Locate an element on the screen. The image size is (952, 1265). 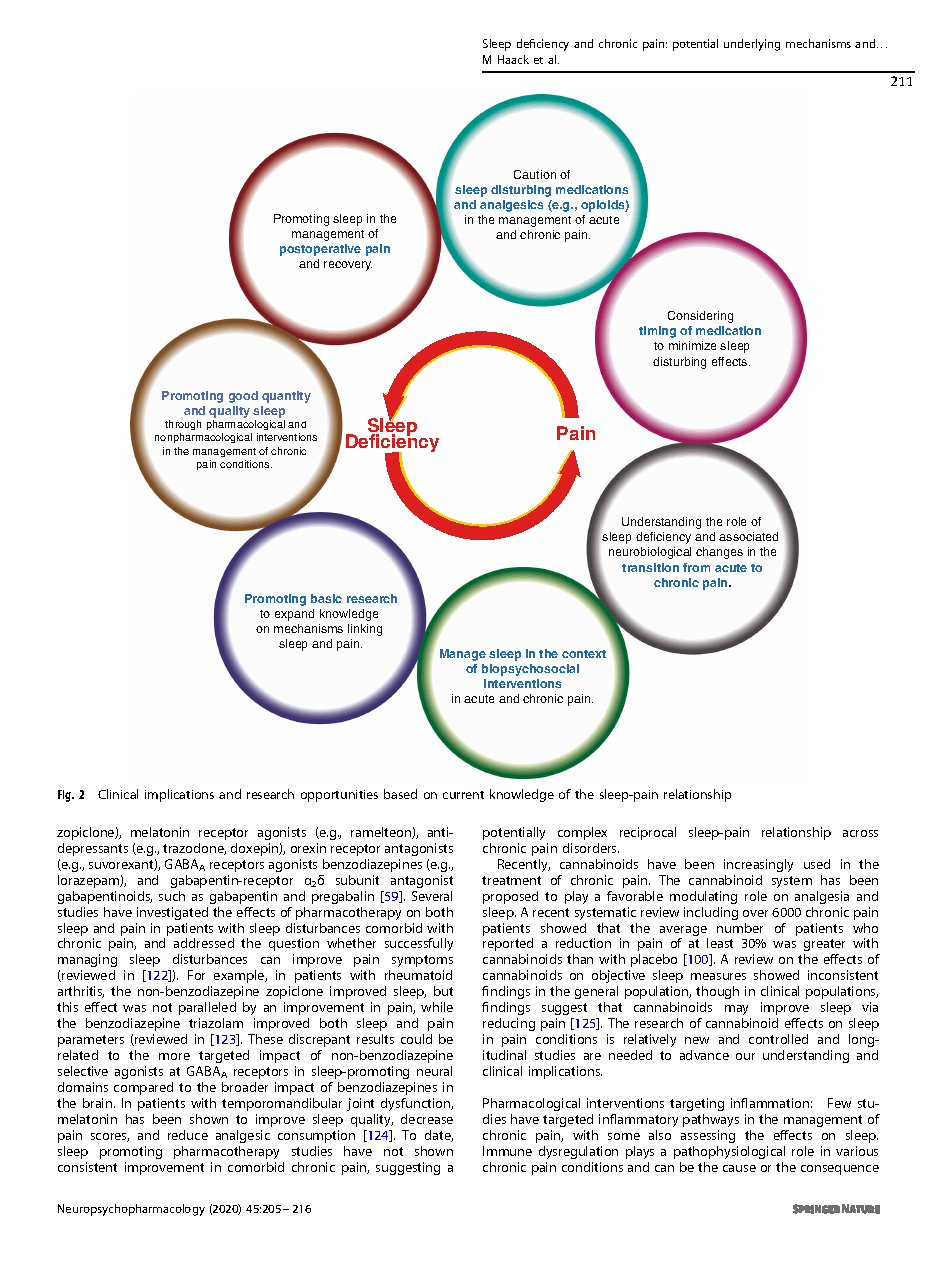
underlying is located at coordinates (752, 45).
